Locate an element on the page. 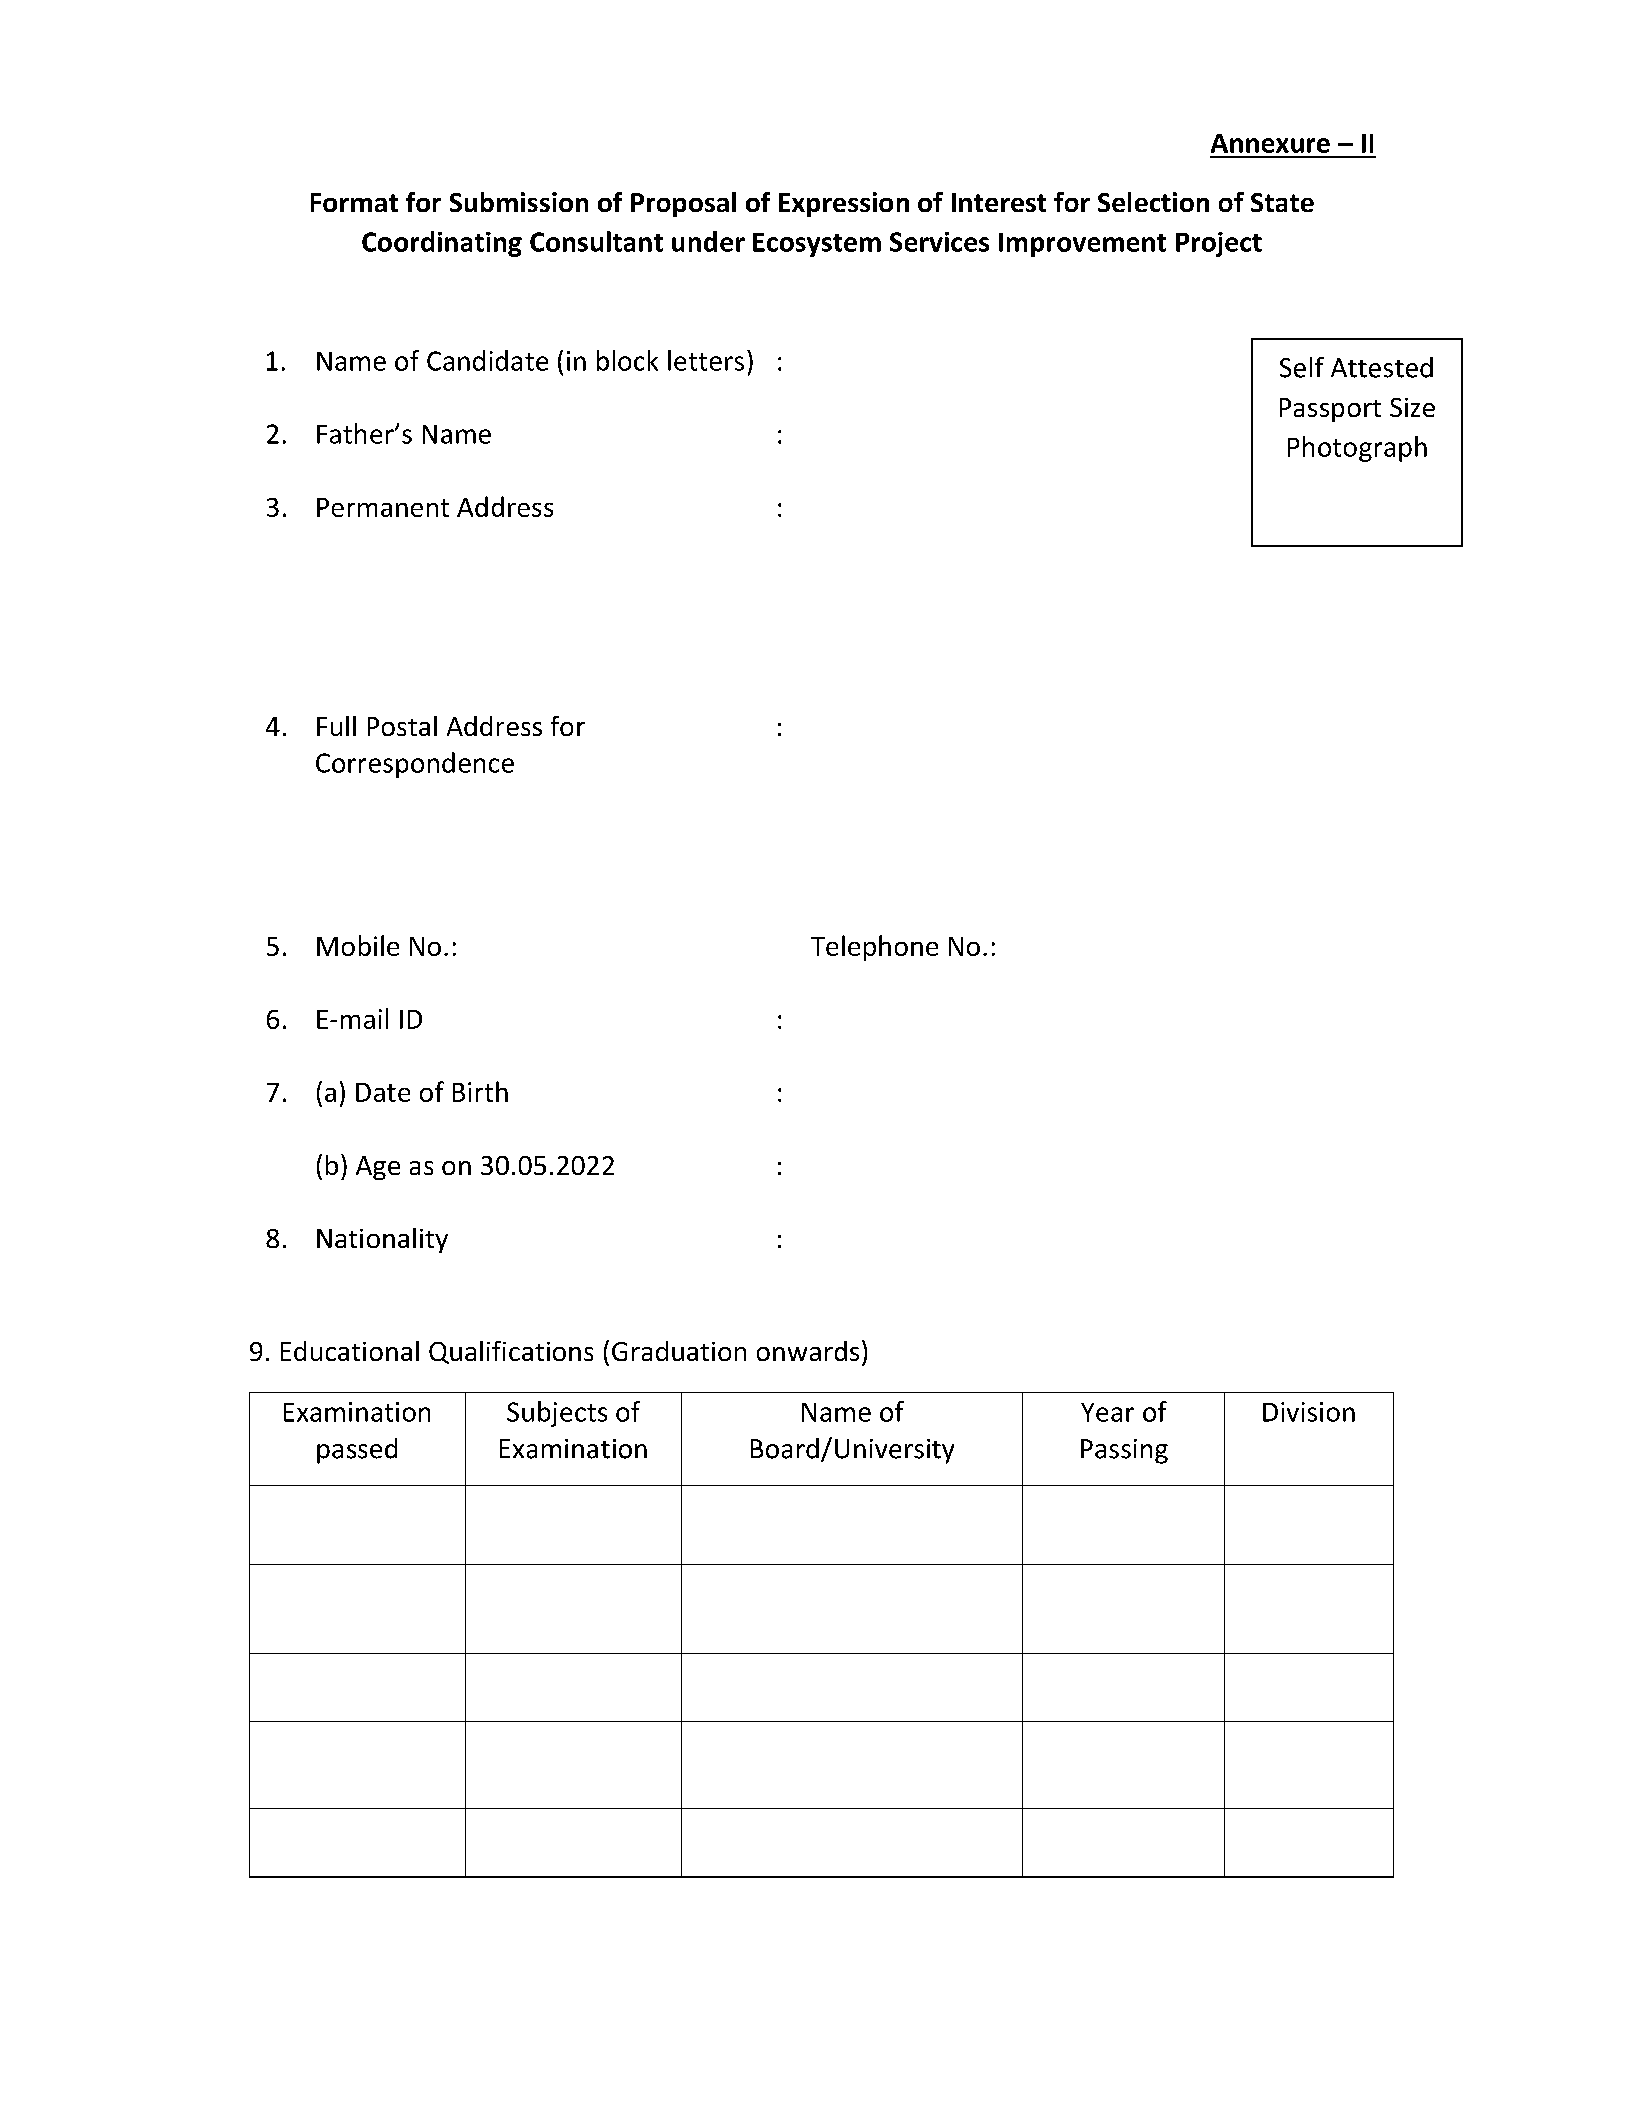 This page has width=1626, height=2104. Telephone is located at coordinates (874, 948).
